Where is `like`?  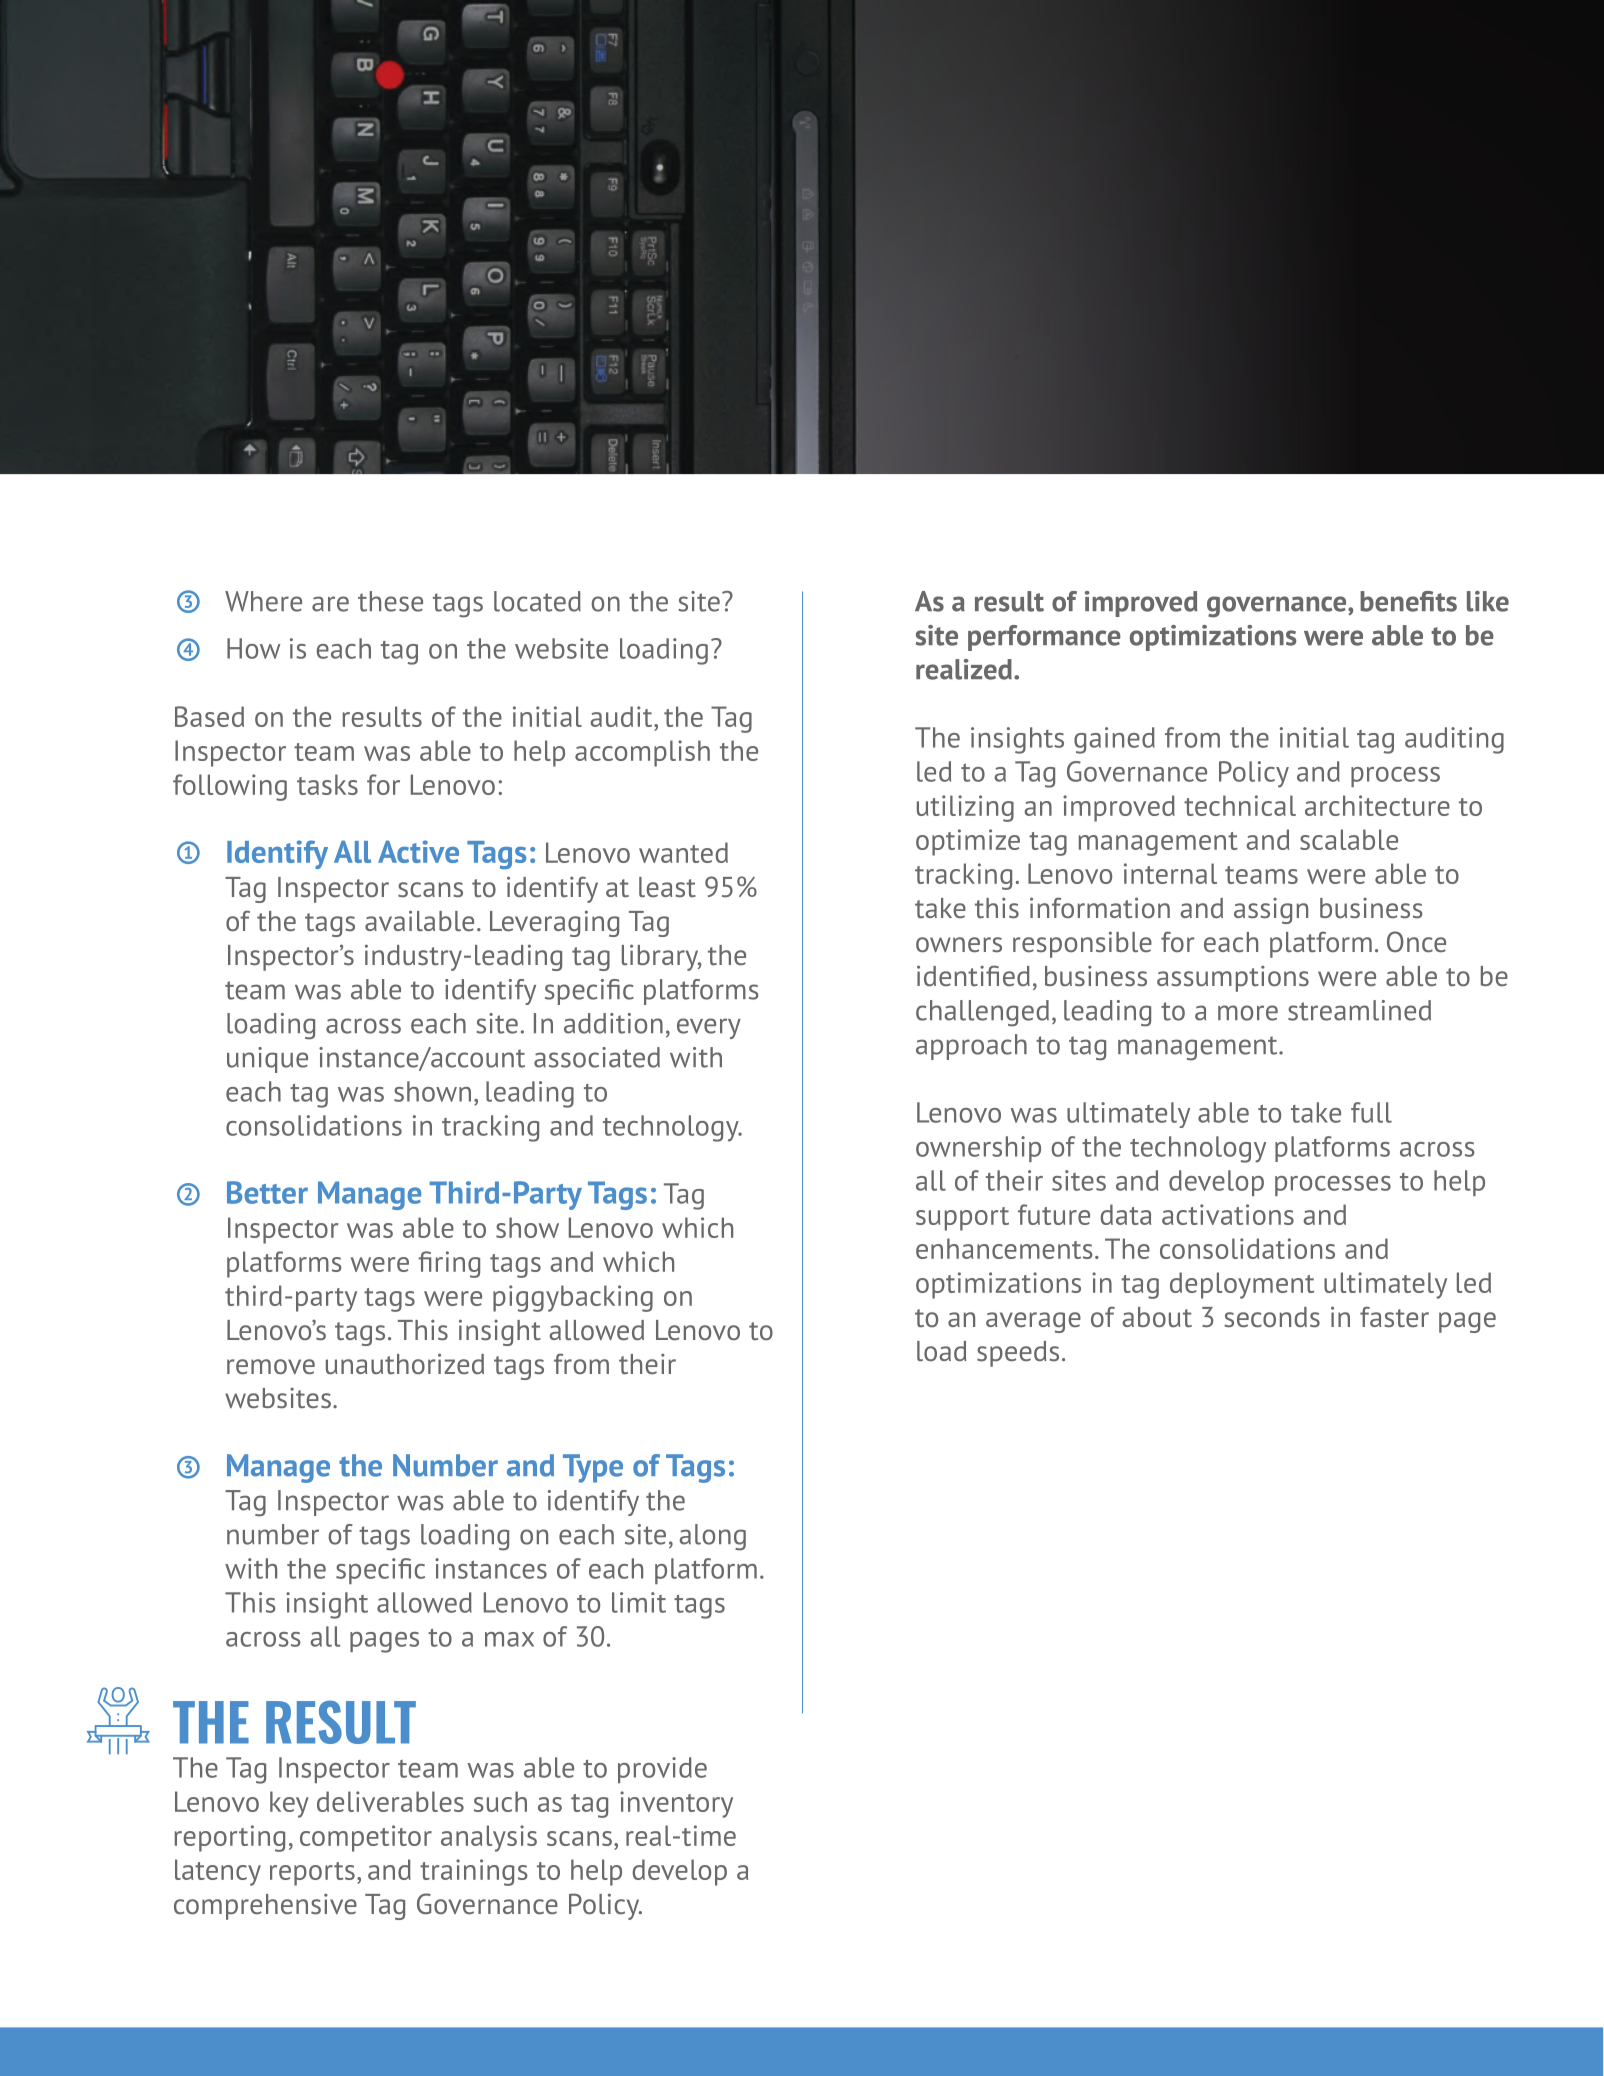 like is located at coordinates (1488, 601).
